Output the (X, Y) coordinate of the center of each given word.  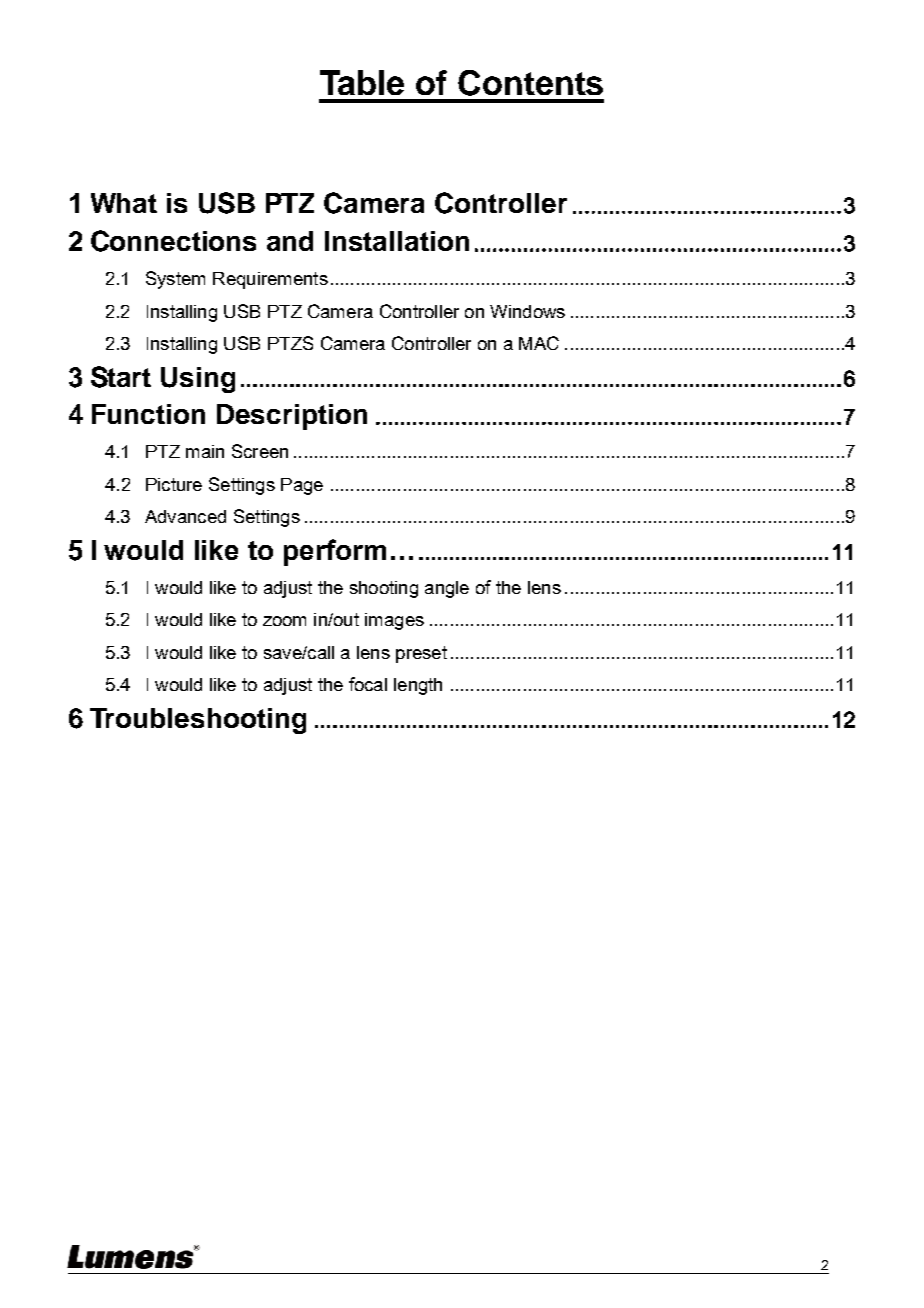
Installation (397, 241)
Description (292, 417)
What (124, 203)
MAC (539, 343)
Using (198, 380)
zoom (284, 621)
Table (362, 82)
